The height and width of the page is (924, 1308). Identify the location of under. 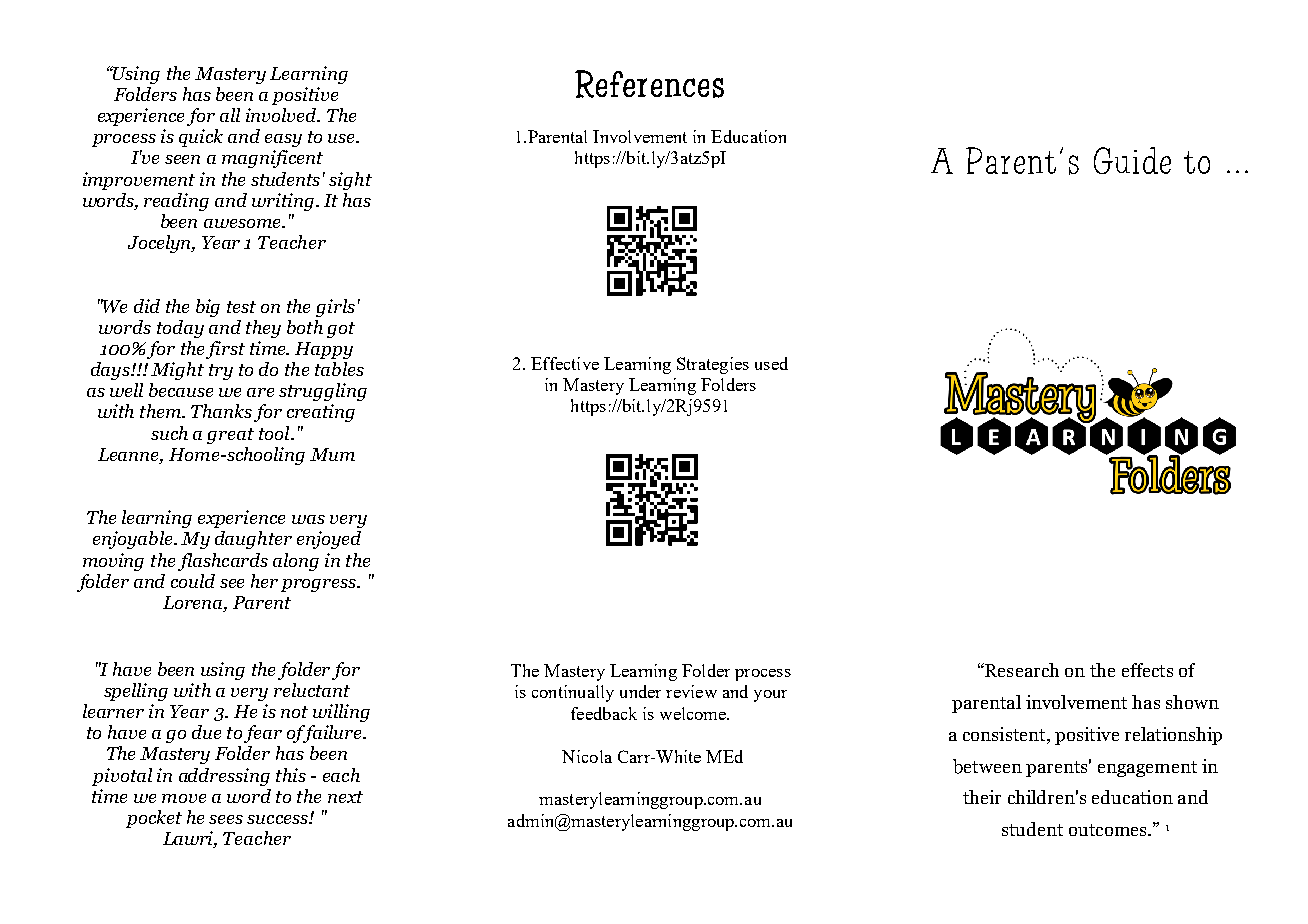
(640, 691).
